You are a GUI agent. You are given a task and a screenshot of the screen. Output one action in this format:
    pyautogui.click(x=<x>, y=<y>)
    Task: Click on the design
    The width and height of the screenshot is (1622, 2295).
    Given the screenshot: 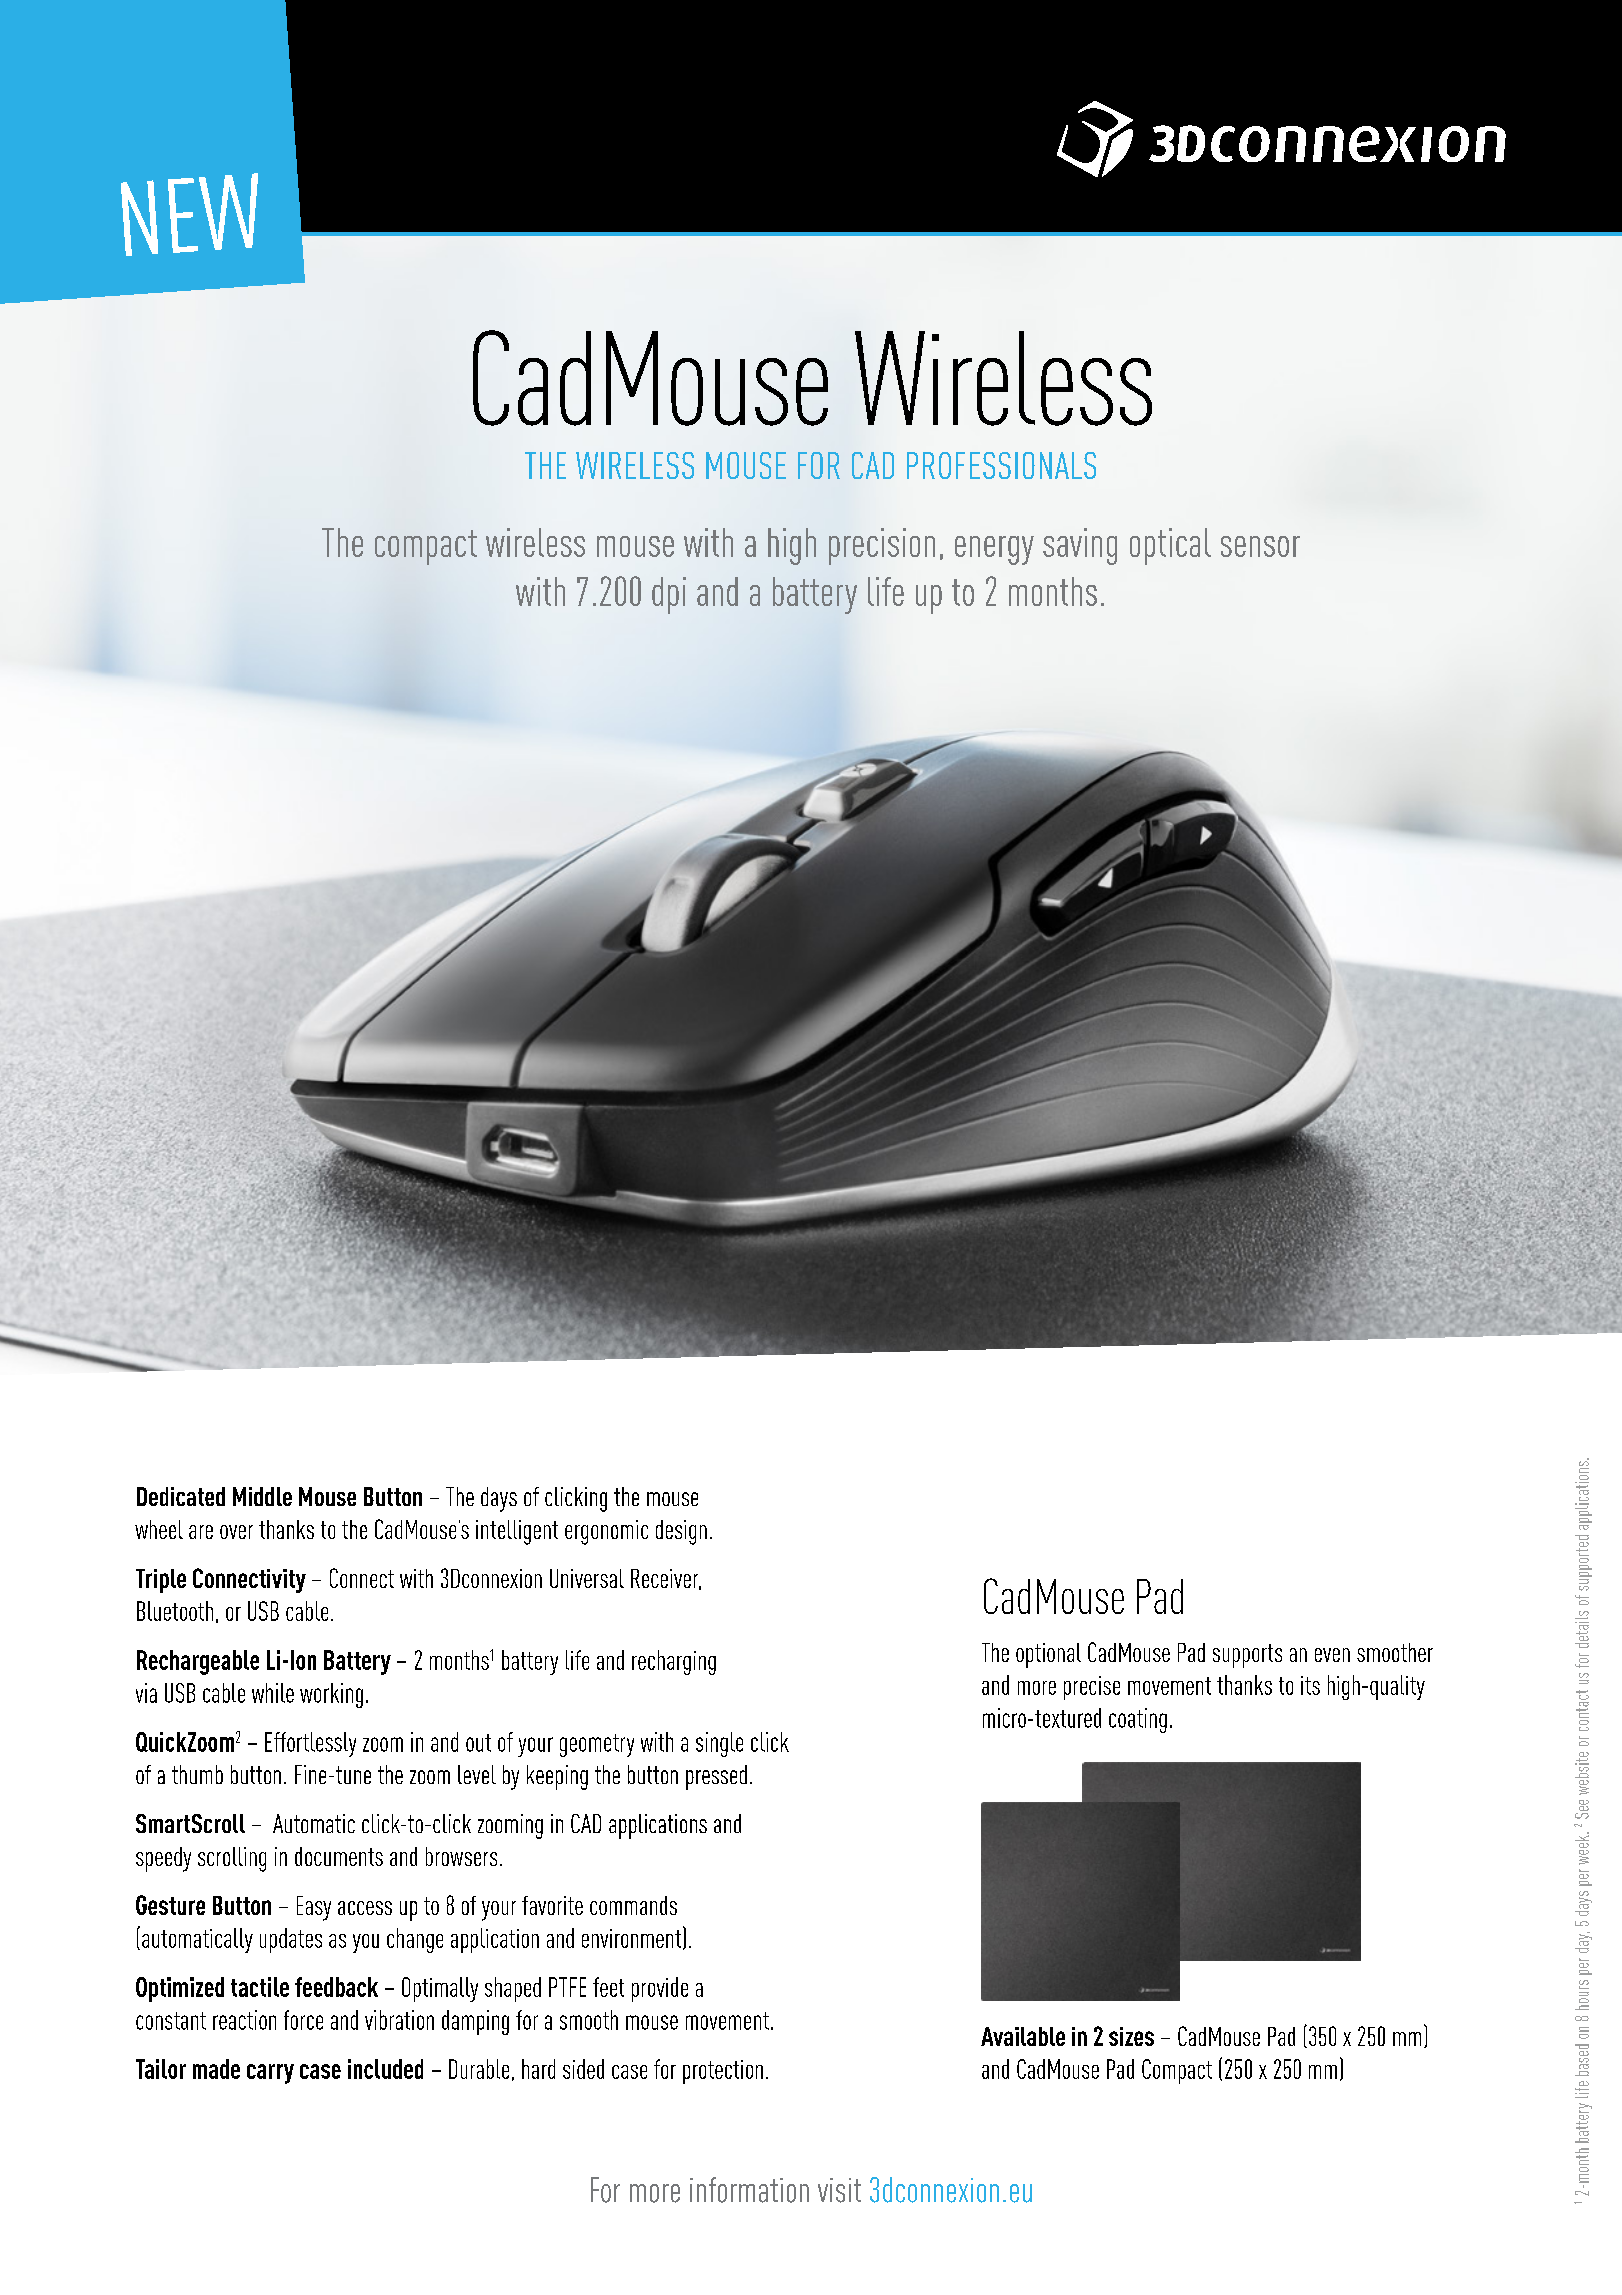 What is the action you would take?
    pyautogui.click(x=681, y=1532)
